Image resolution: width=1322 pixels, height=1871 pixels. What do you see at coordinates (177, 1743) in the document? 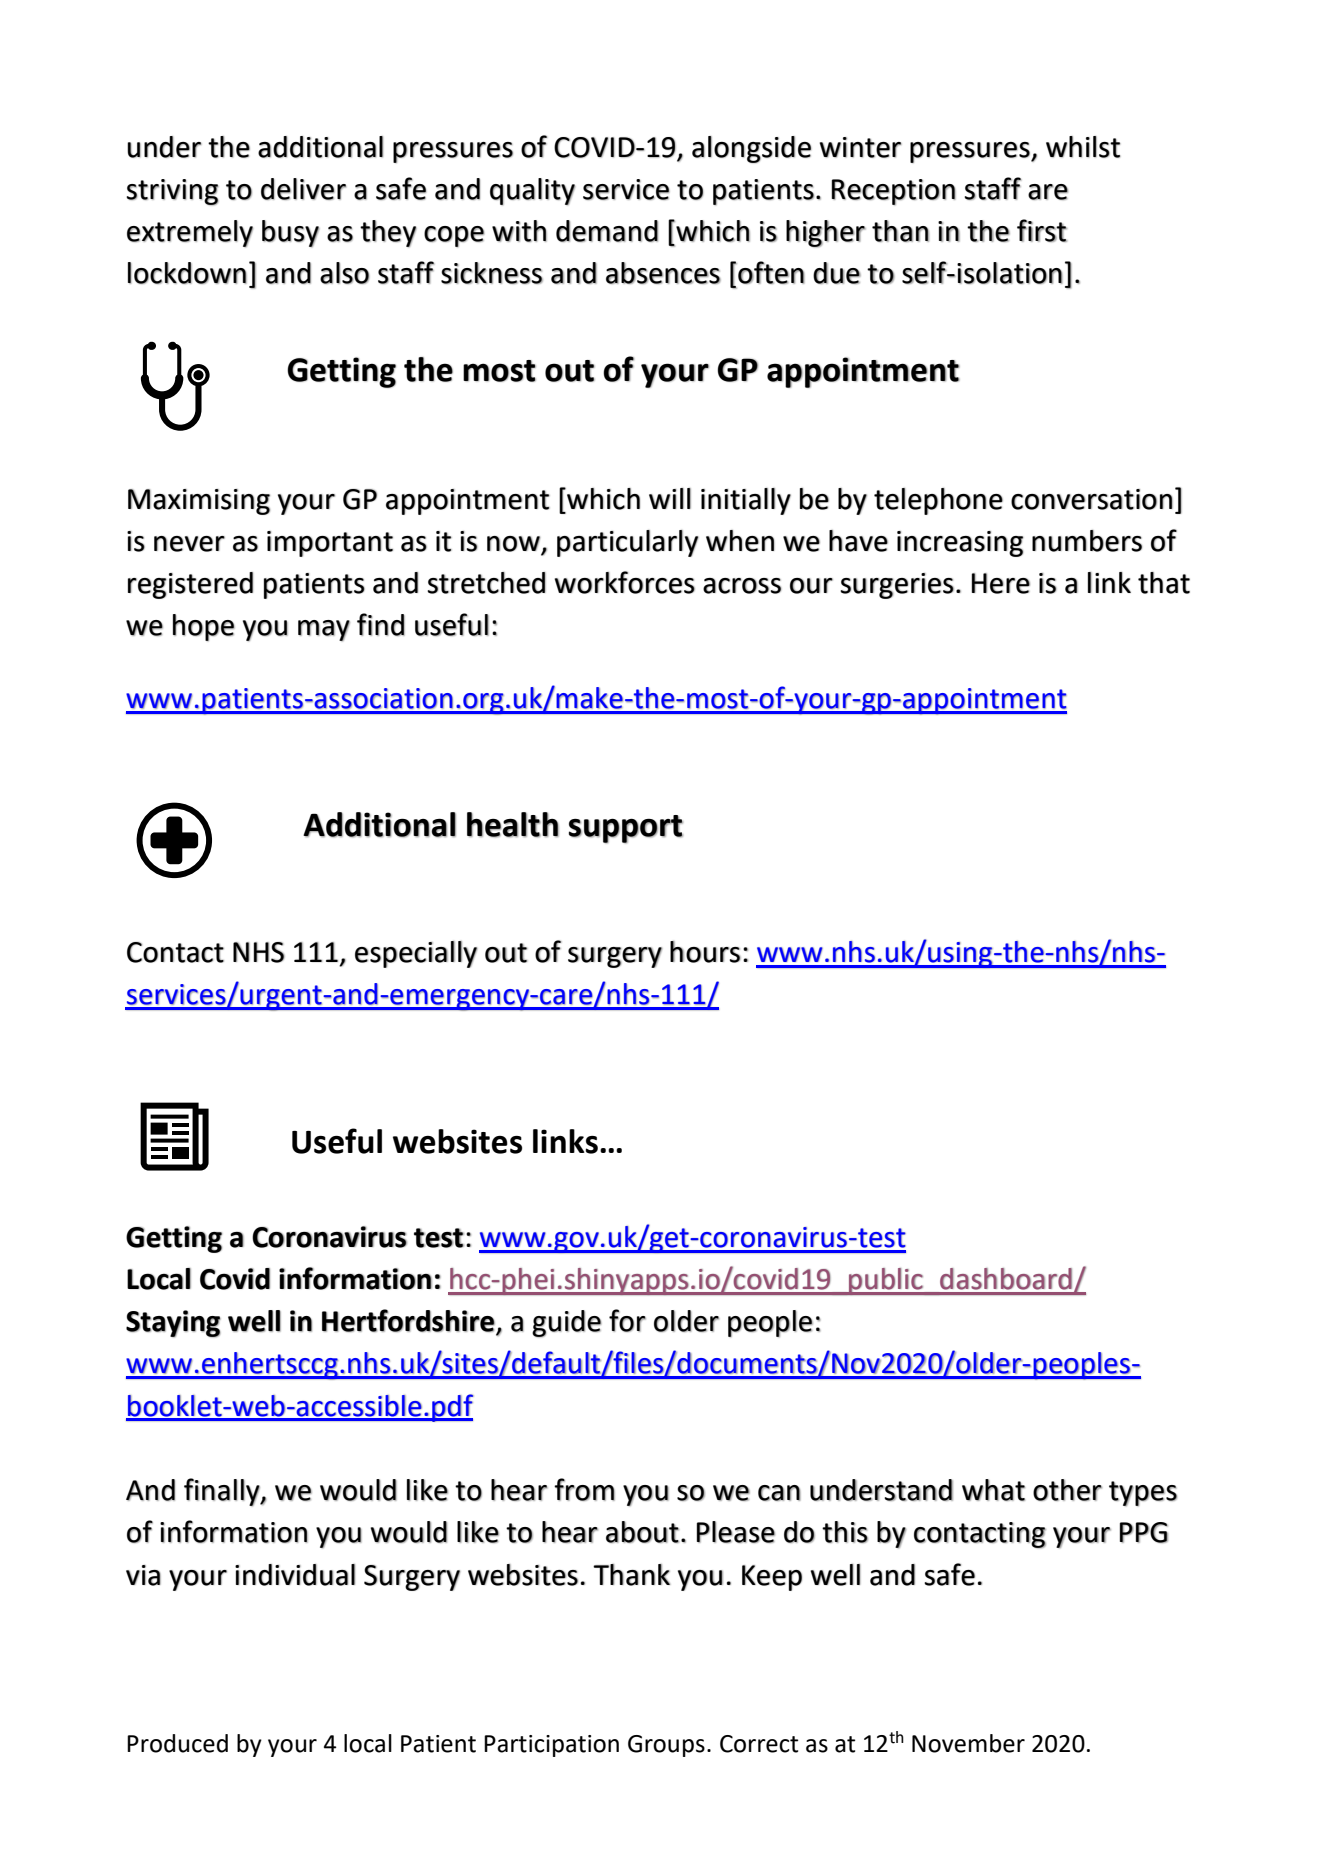
I see `Produced` at bounding box center [177, 1743].
